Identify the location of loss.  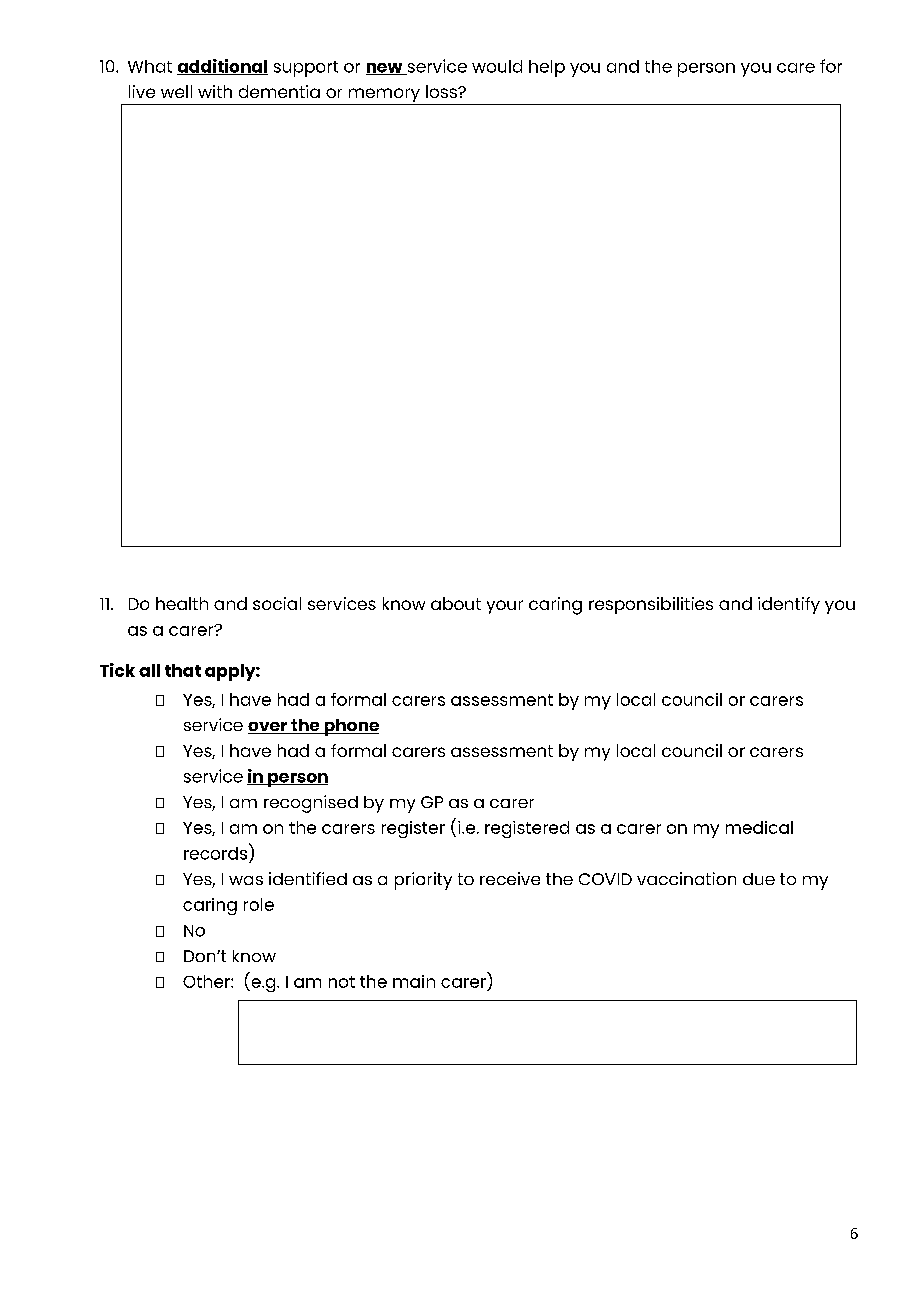
(442, 91).
